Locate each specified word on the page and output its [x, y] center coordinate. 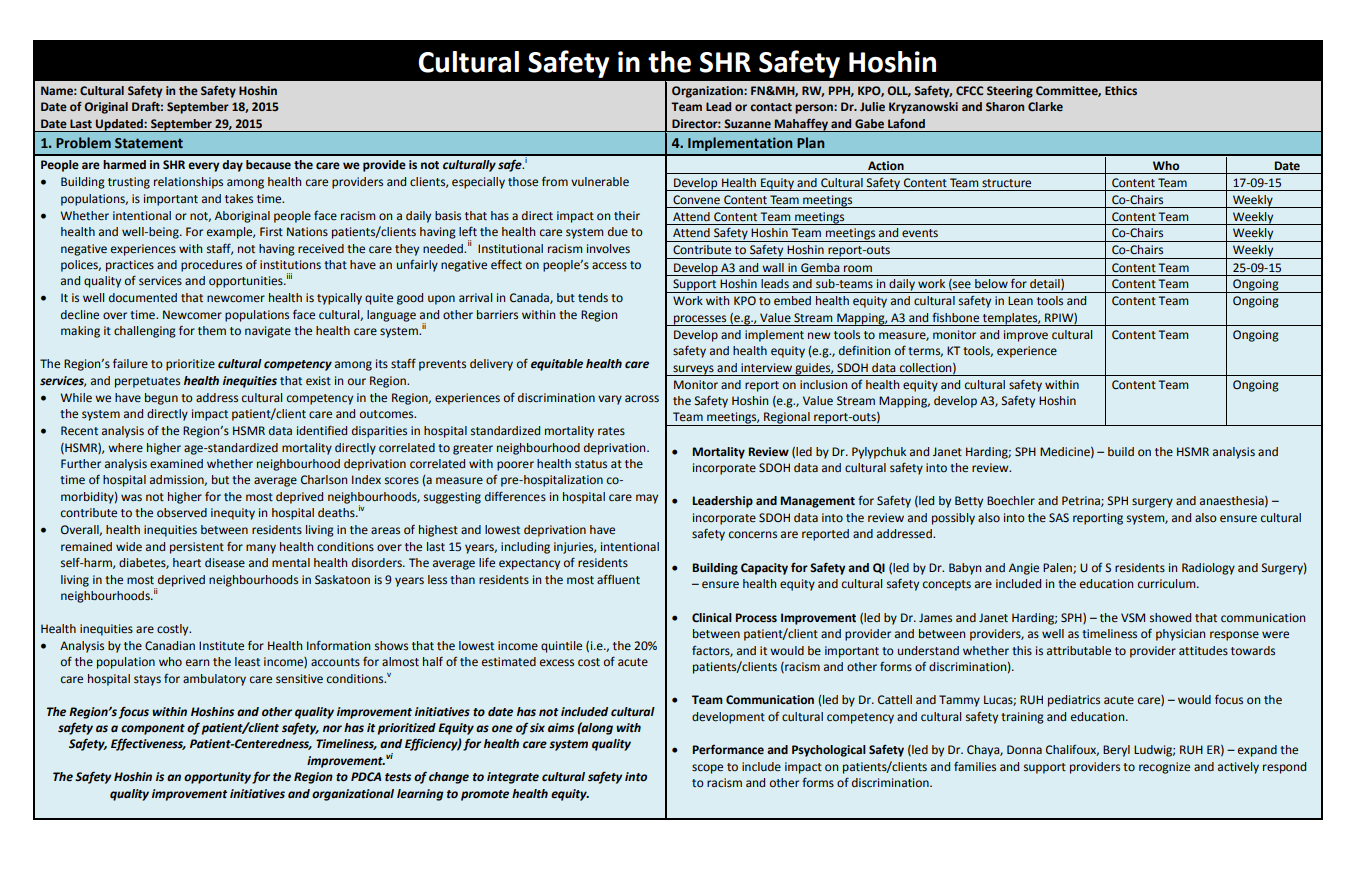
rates [611, 431]
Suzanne [747, 123]
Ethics [1121, 90]
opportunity [217, 778]
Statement [149, 143]
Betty [969, 502]
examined [176, 464]
